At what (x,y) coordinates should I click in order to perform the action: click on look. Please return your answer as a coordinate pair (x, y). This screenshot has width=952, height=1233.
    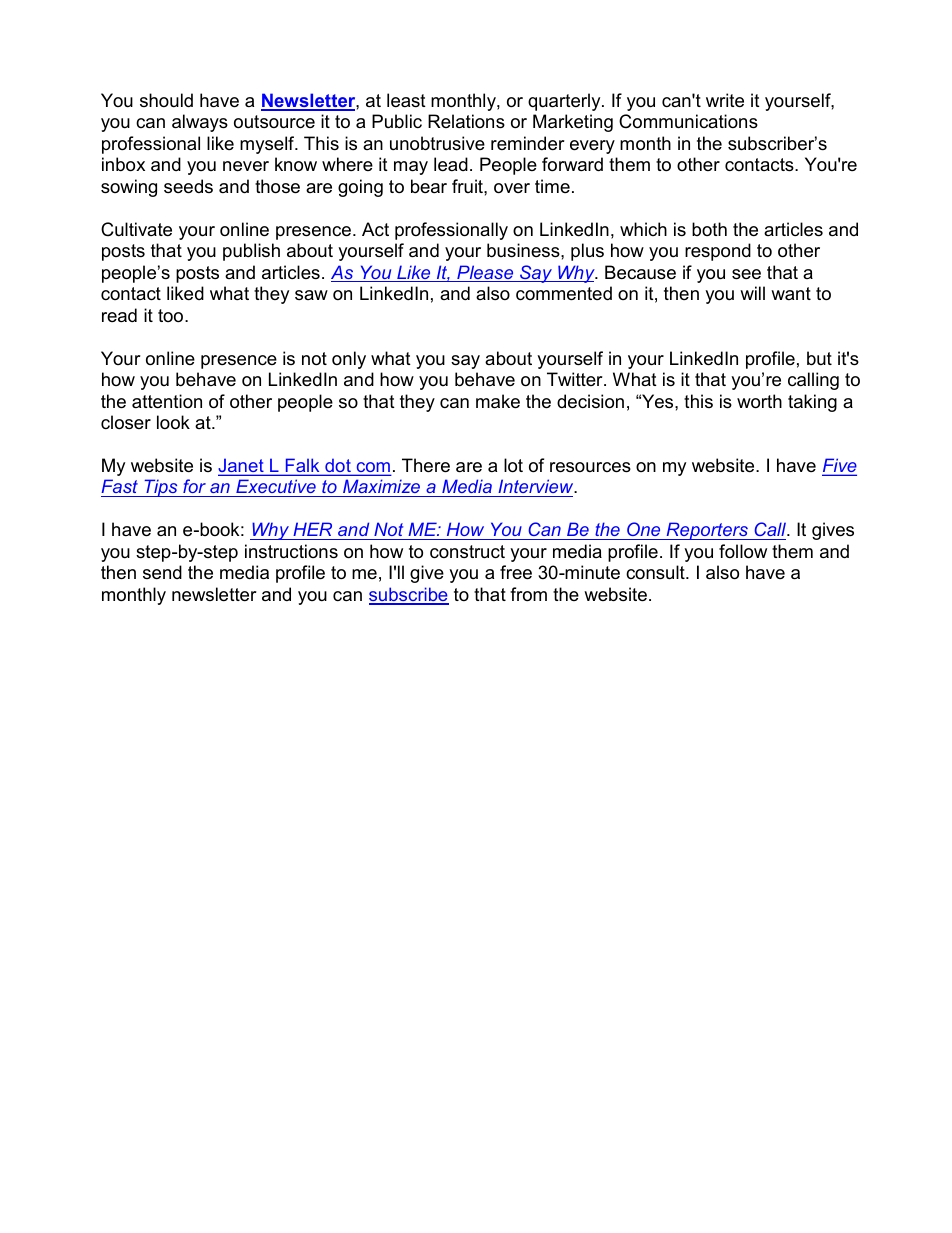
    Looking at the image, I should click on (173, 422).
